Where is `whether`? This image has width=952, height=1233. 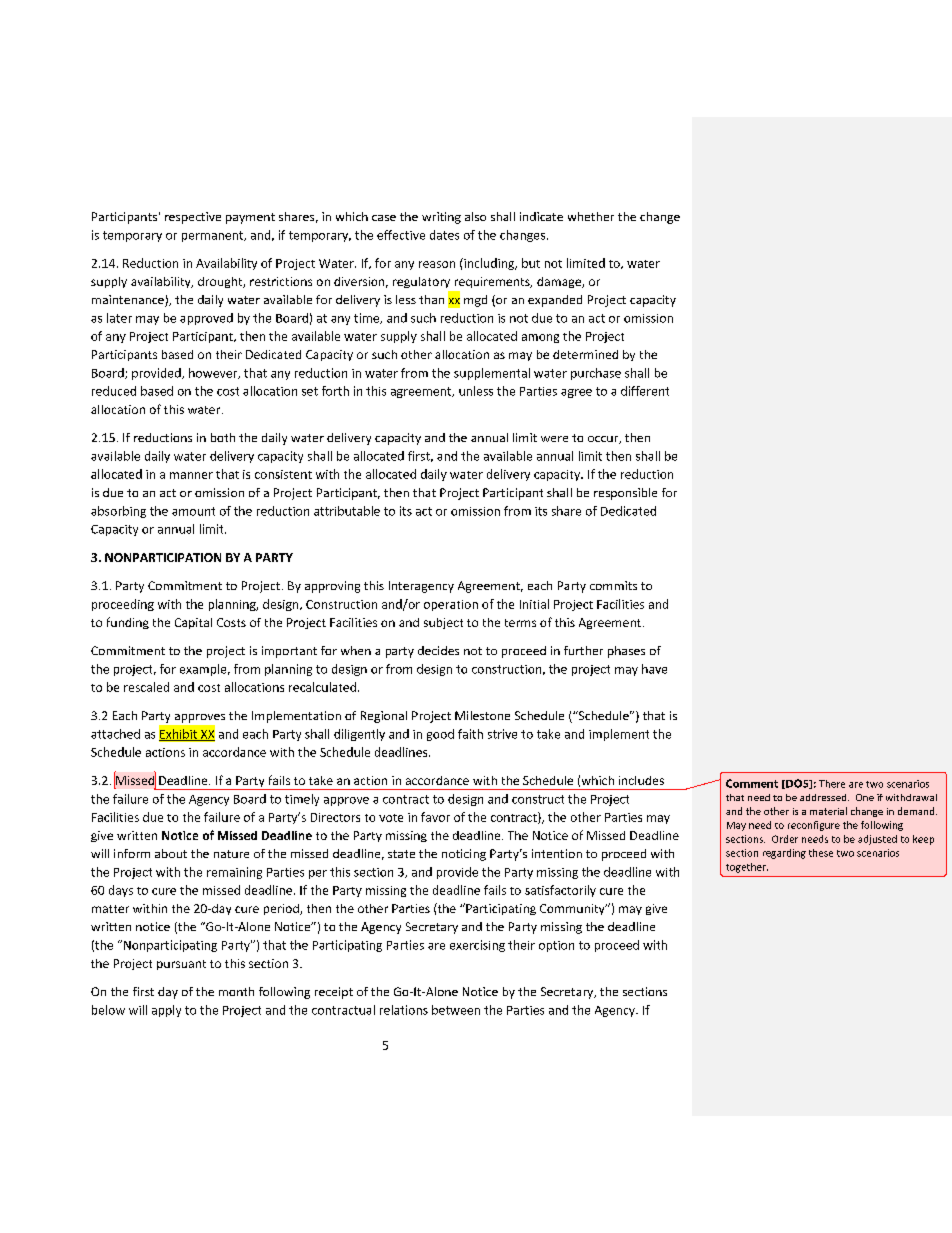
whether is located at coordinates (591, 216).
